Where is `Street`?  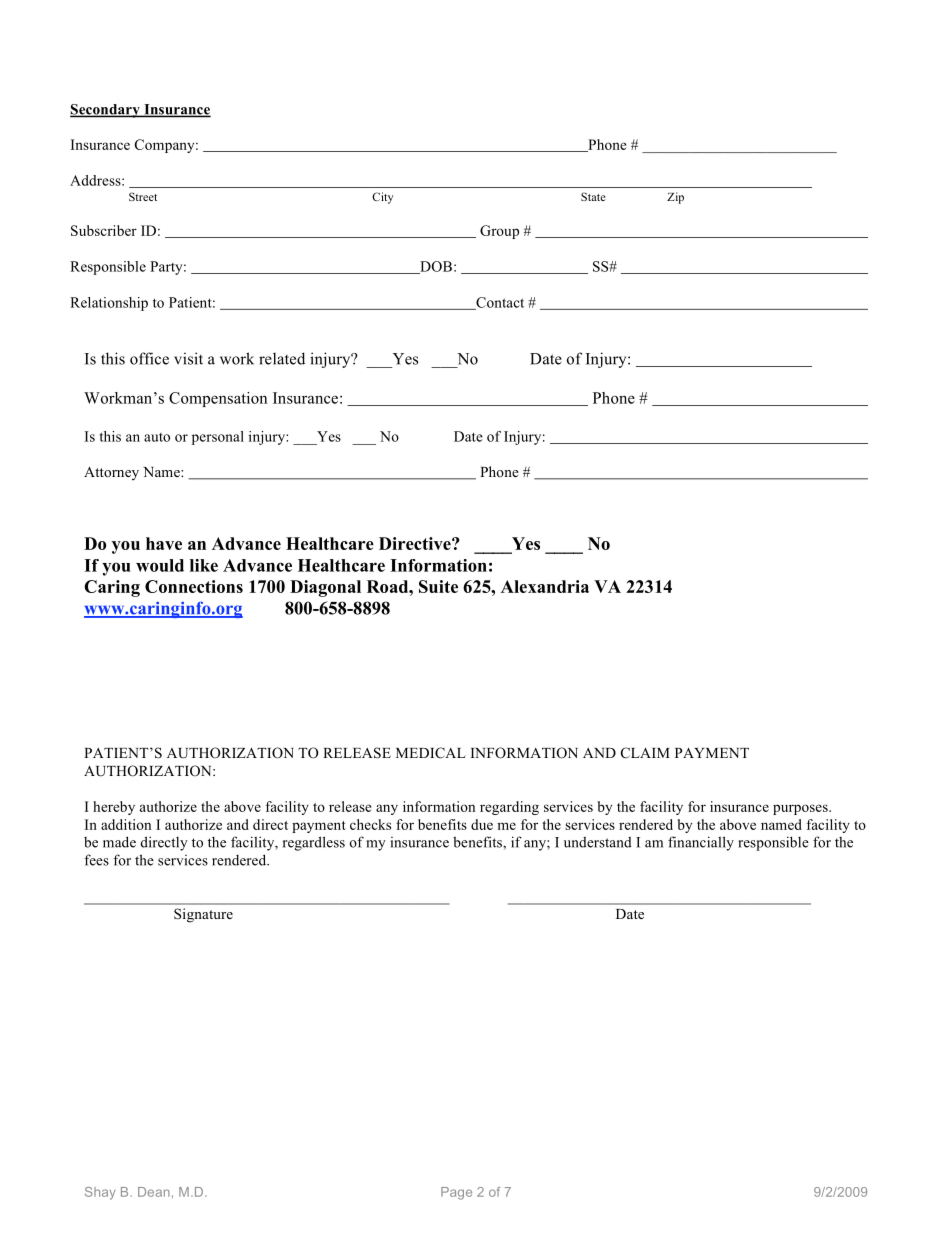
Street is located at coordinates (143, 196).
